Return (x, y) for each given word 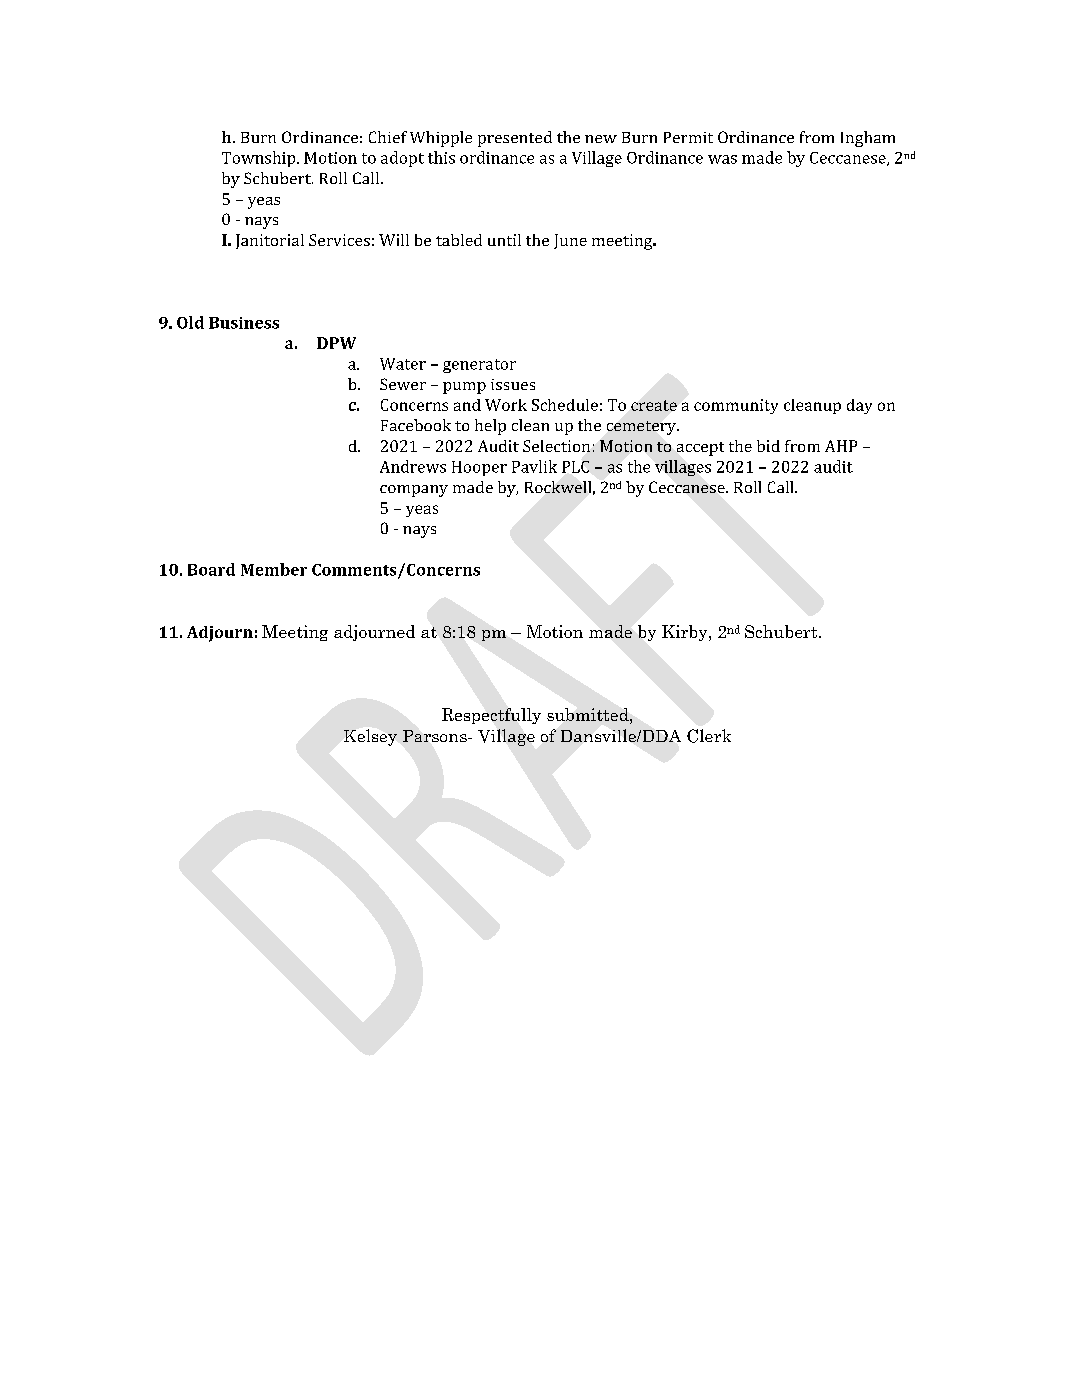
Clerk (709, 736)
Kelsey (370, 737)
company (414, 491)
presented (515, 139)
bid (768, 446)
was (722, 159)
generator (479, 366)
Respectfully (491, 716)
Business (244, 323)
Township (260, 159)
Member (274, 569)
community (736, 406)
